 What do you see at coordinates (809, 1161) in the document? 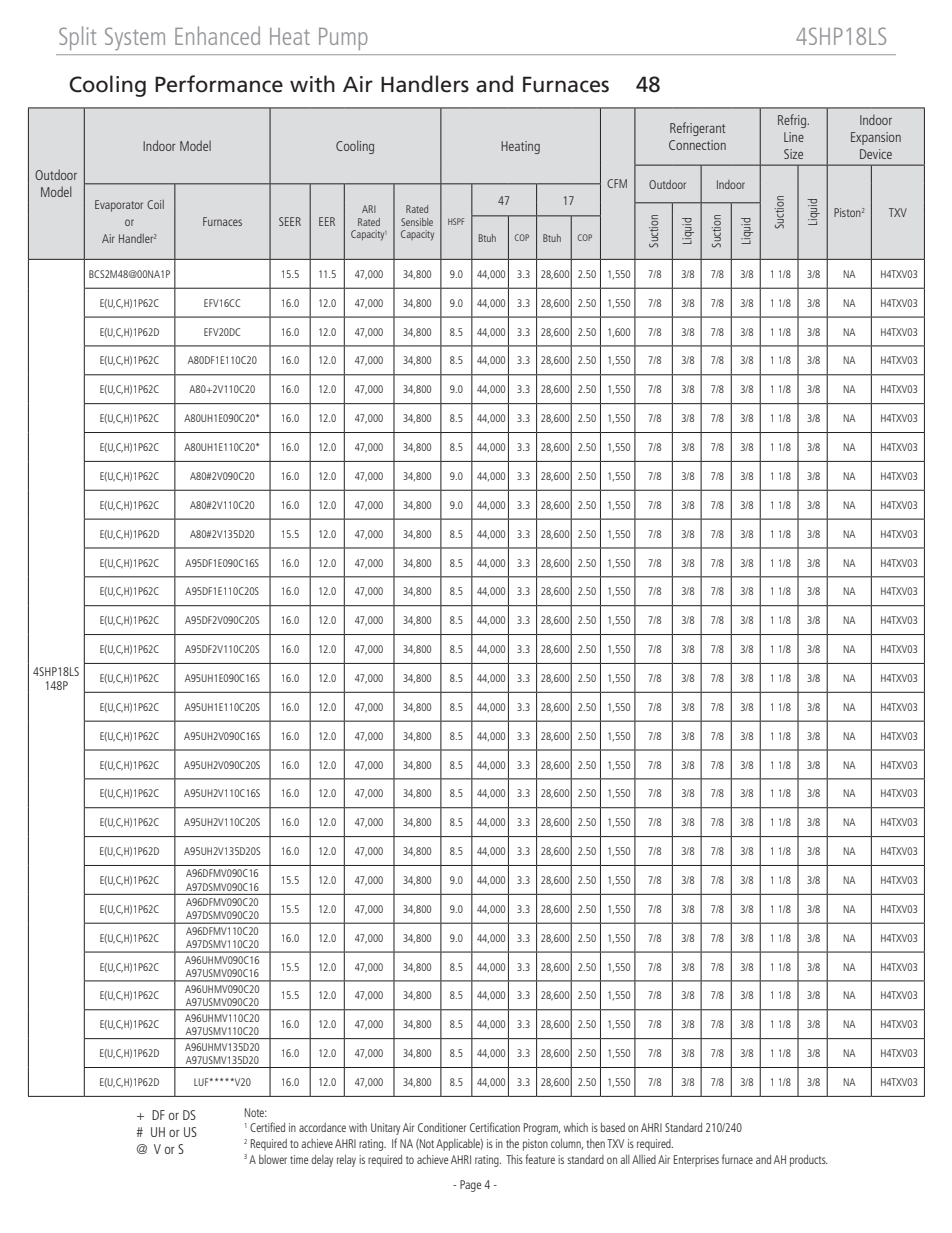
I see `products` at bounding box center [809, 1161].
